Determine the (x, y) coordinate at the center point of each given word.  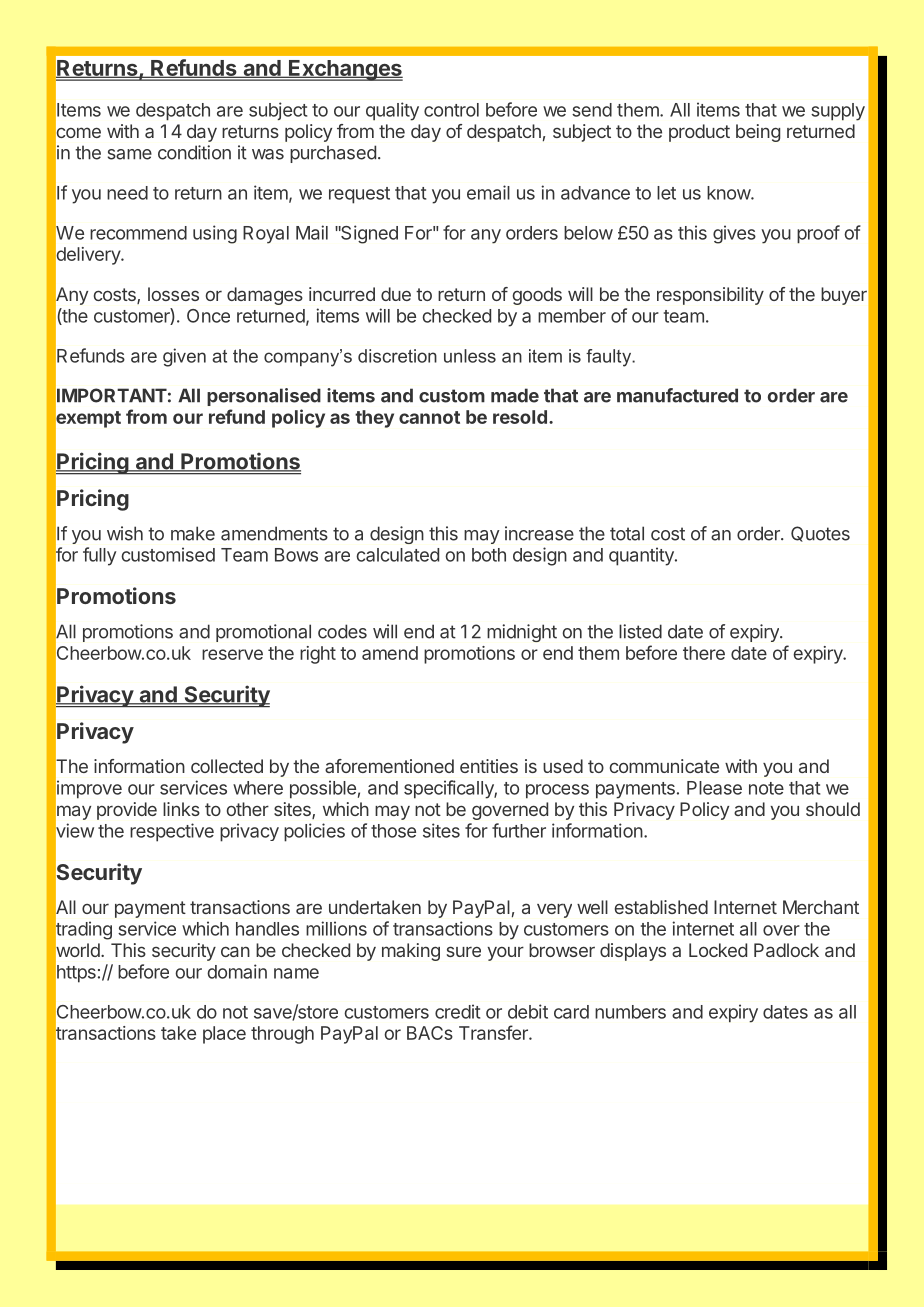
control (451, 110)
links (181, 809)
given (184, 357)
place (224, 1035)
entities (489, 766)
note (766, 788)
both (489, 555)
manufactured (677, 395)
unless (470, 356)
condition (194, 152)
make (193, 533)
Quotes (820, 534)
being (758, 133)
